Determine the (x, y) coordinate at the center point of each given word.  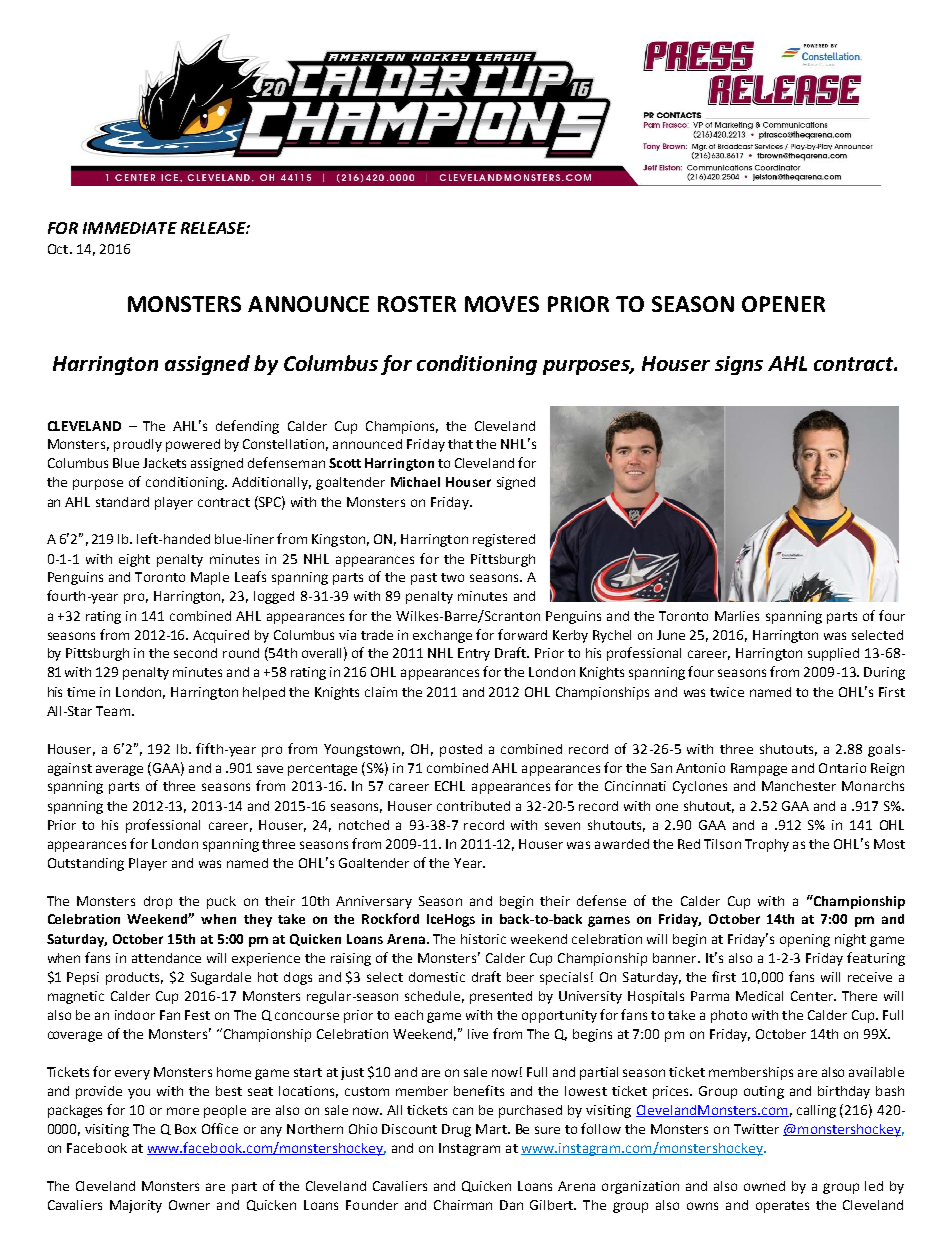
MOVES (502, 304)
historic (483, 939)
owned (764, 1186)
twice (727, 692)
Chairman (463, 1205)
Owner (189, 1205)
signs (739, 365)
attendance (166, 958)
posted (461, 750)
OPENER (783, 304)
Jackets (164, 463)
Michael (415, 482)
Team (114, 711)
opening (805, 940)
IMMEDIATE (130, 228)
